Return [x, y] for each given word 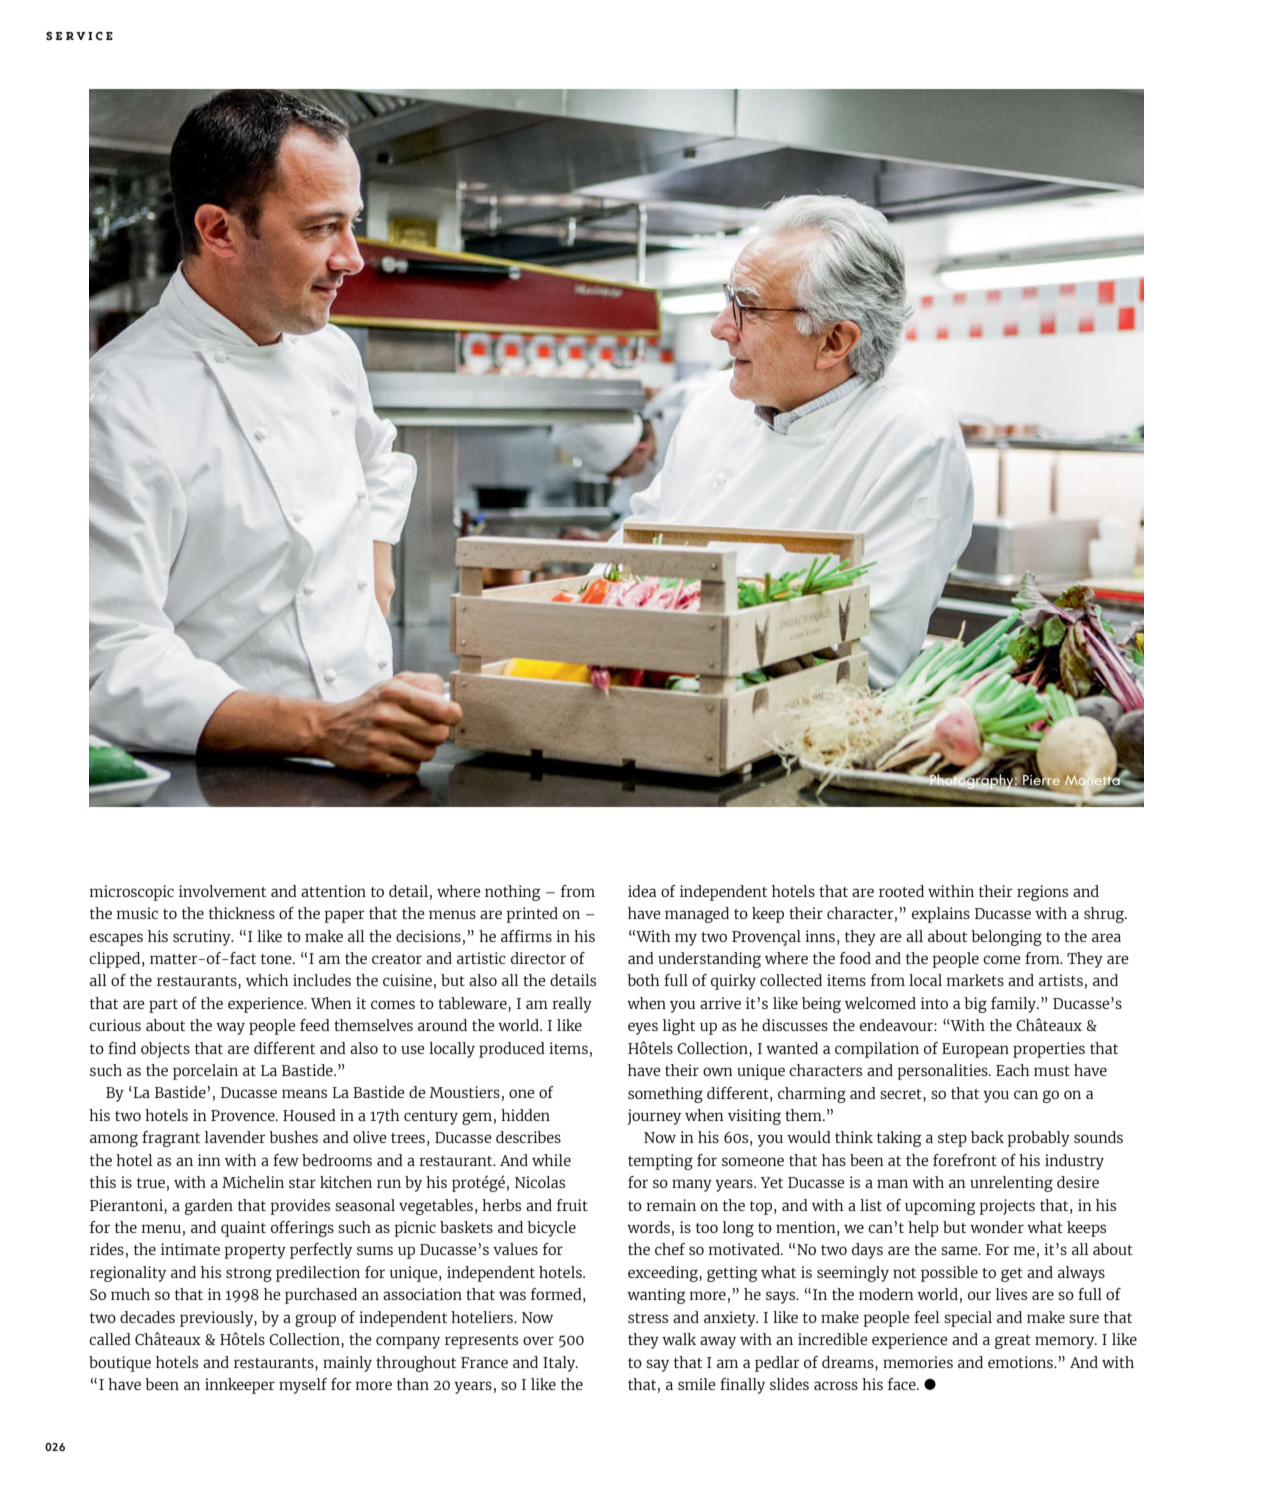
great [1013, 1342]
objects [165, 1050]
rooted [901, 891]
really [572, 1005]
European [975, 1050]
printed [532, 915]
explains [941, 915]
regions [1042, 893]
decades [147, 1317]
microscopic [132, 893]
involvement [222, 891]
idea [642, 891]
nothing [512, 893]
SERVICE [79, 36]
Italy [560, 1364]
